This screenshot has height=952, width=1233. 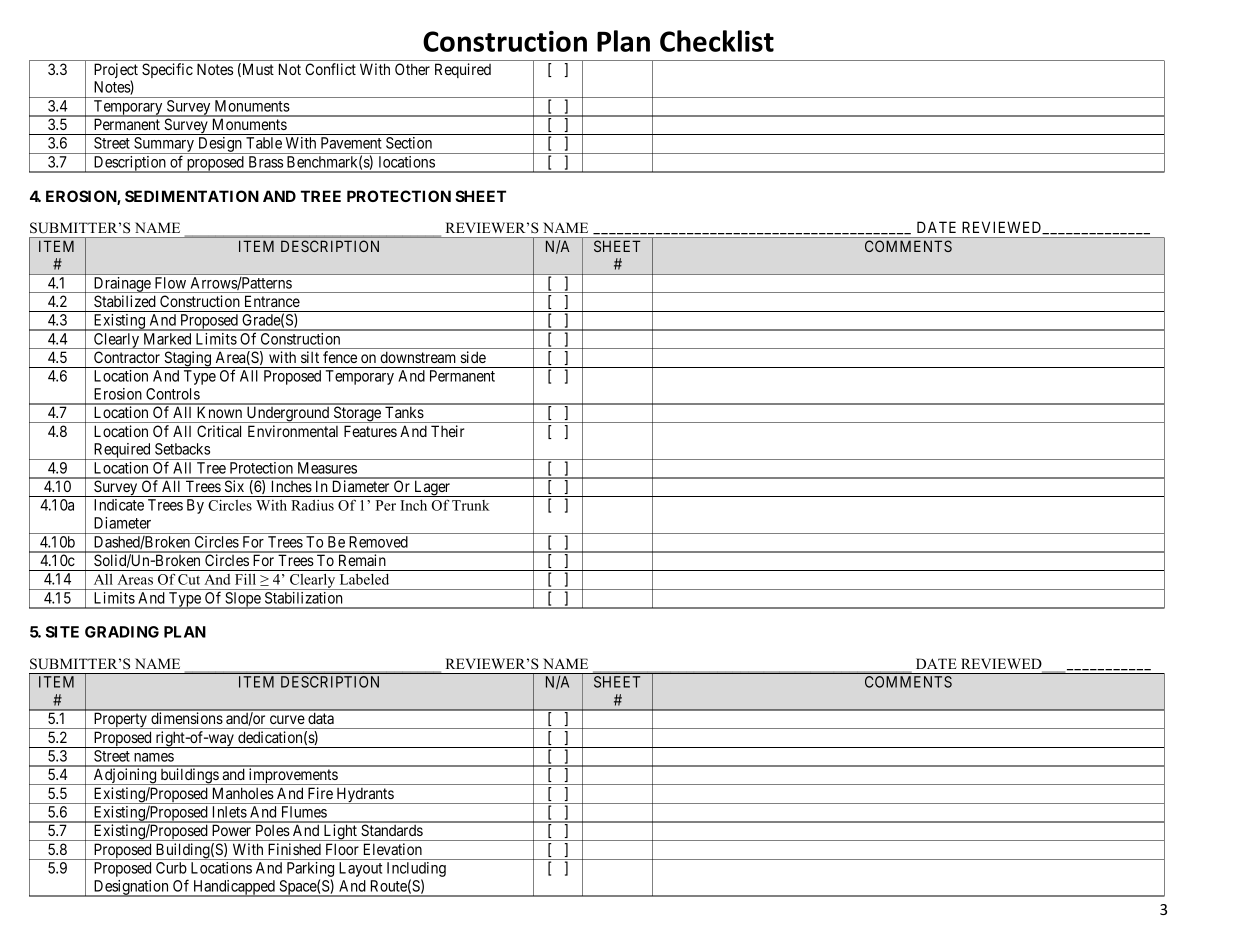 I want to click on Checklist, so click(x=717, y=41).
